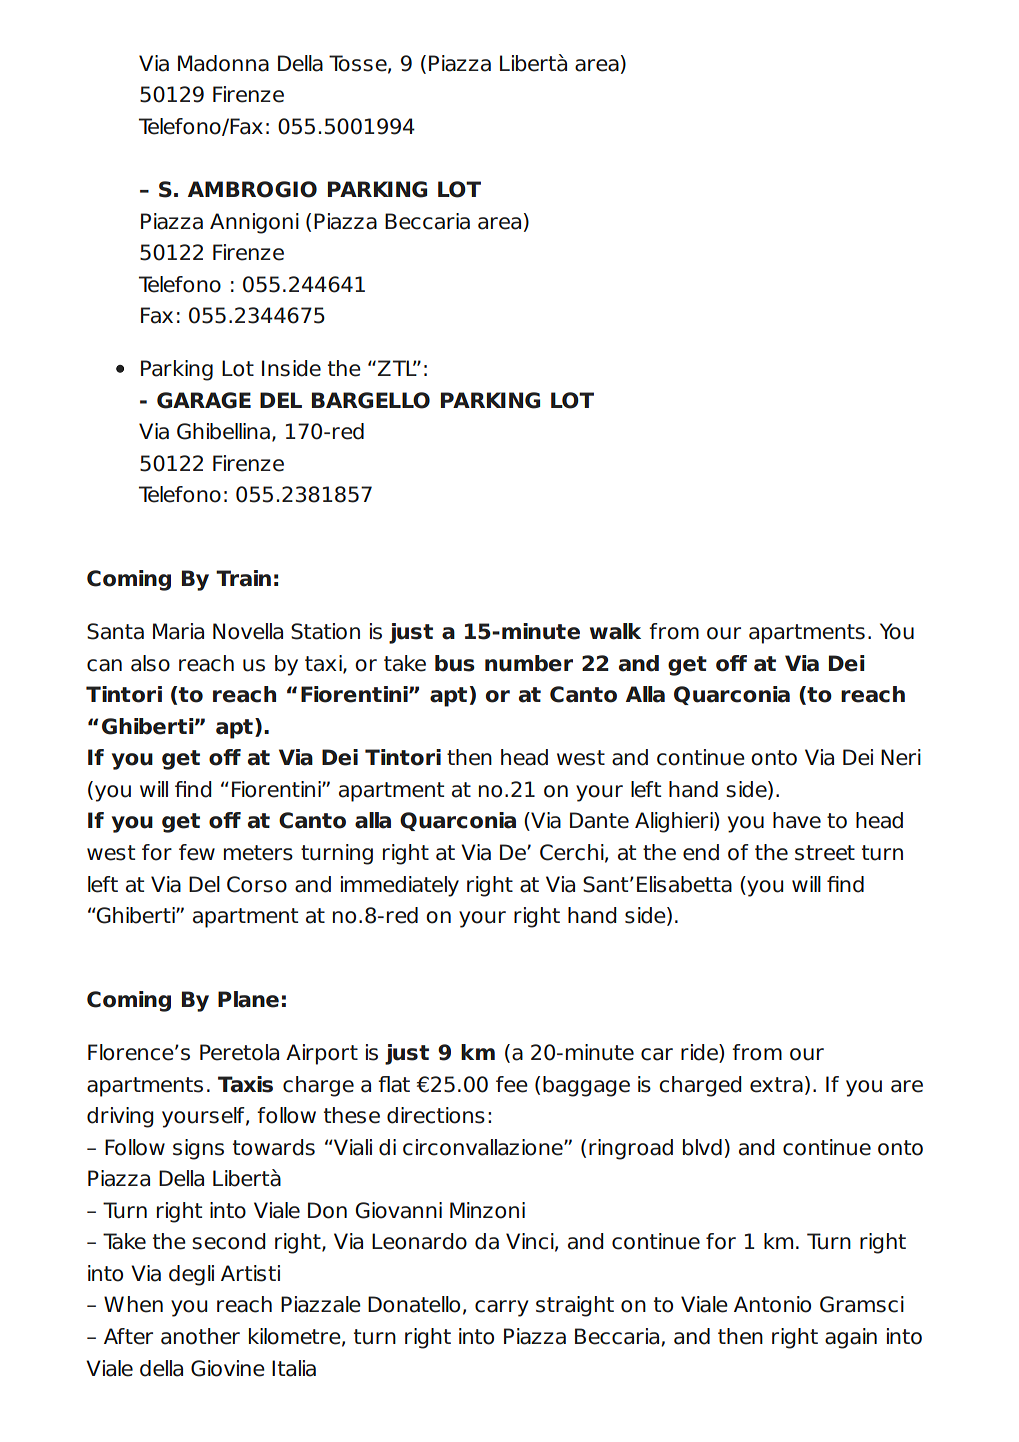  What do you see at coordinates (204, 400) in the document?
I see `GARAGE` at bounding box center [204, 400].
